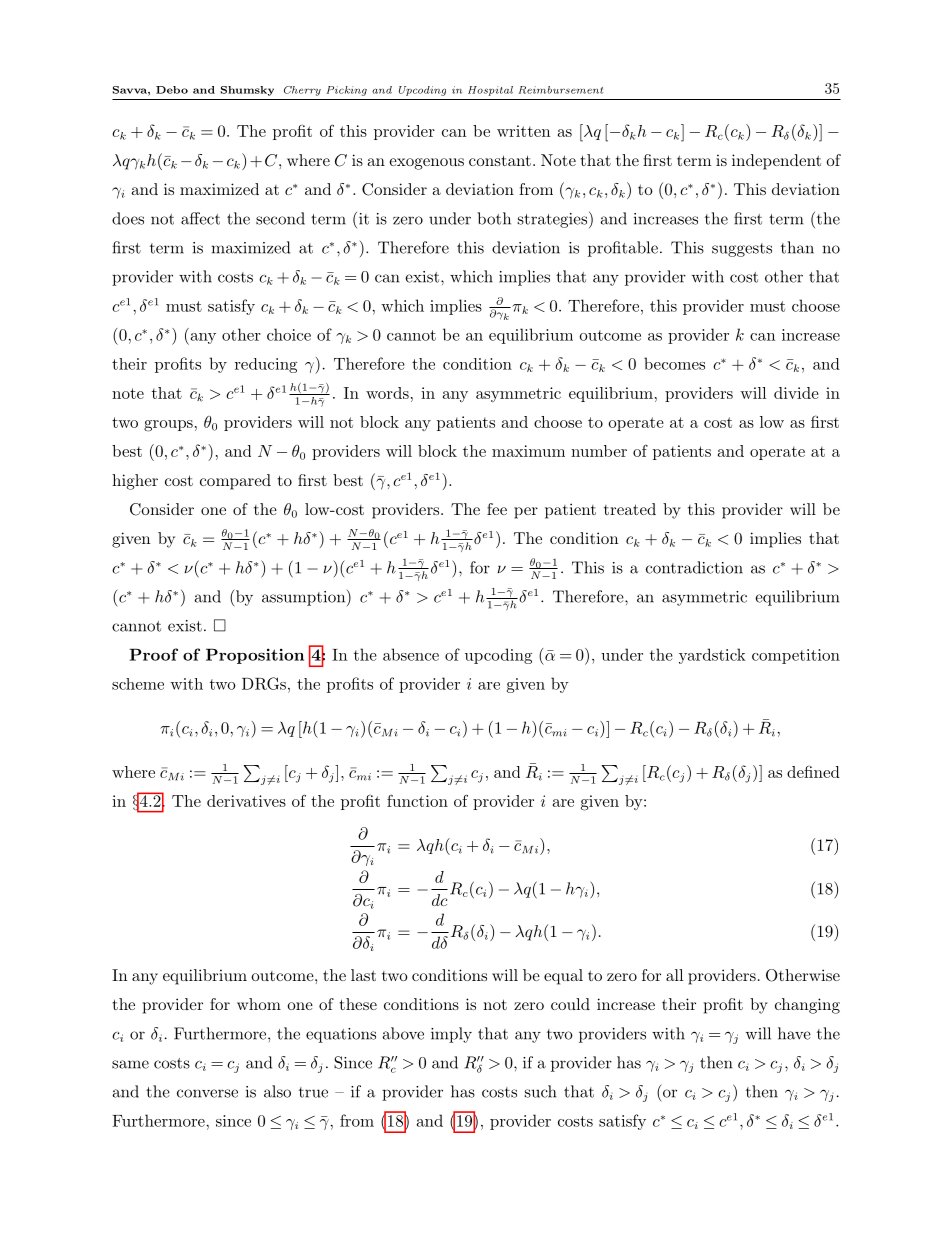  I want to click on defined, so click(813, 771).
